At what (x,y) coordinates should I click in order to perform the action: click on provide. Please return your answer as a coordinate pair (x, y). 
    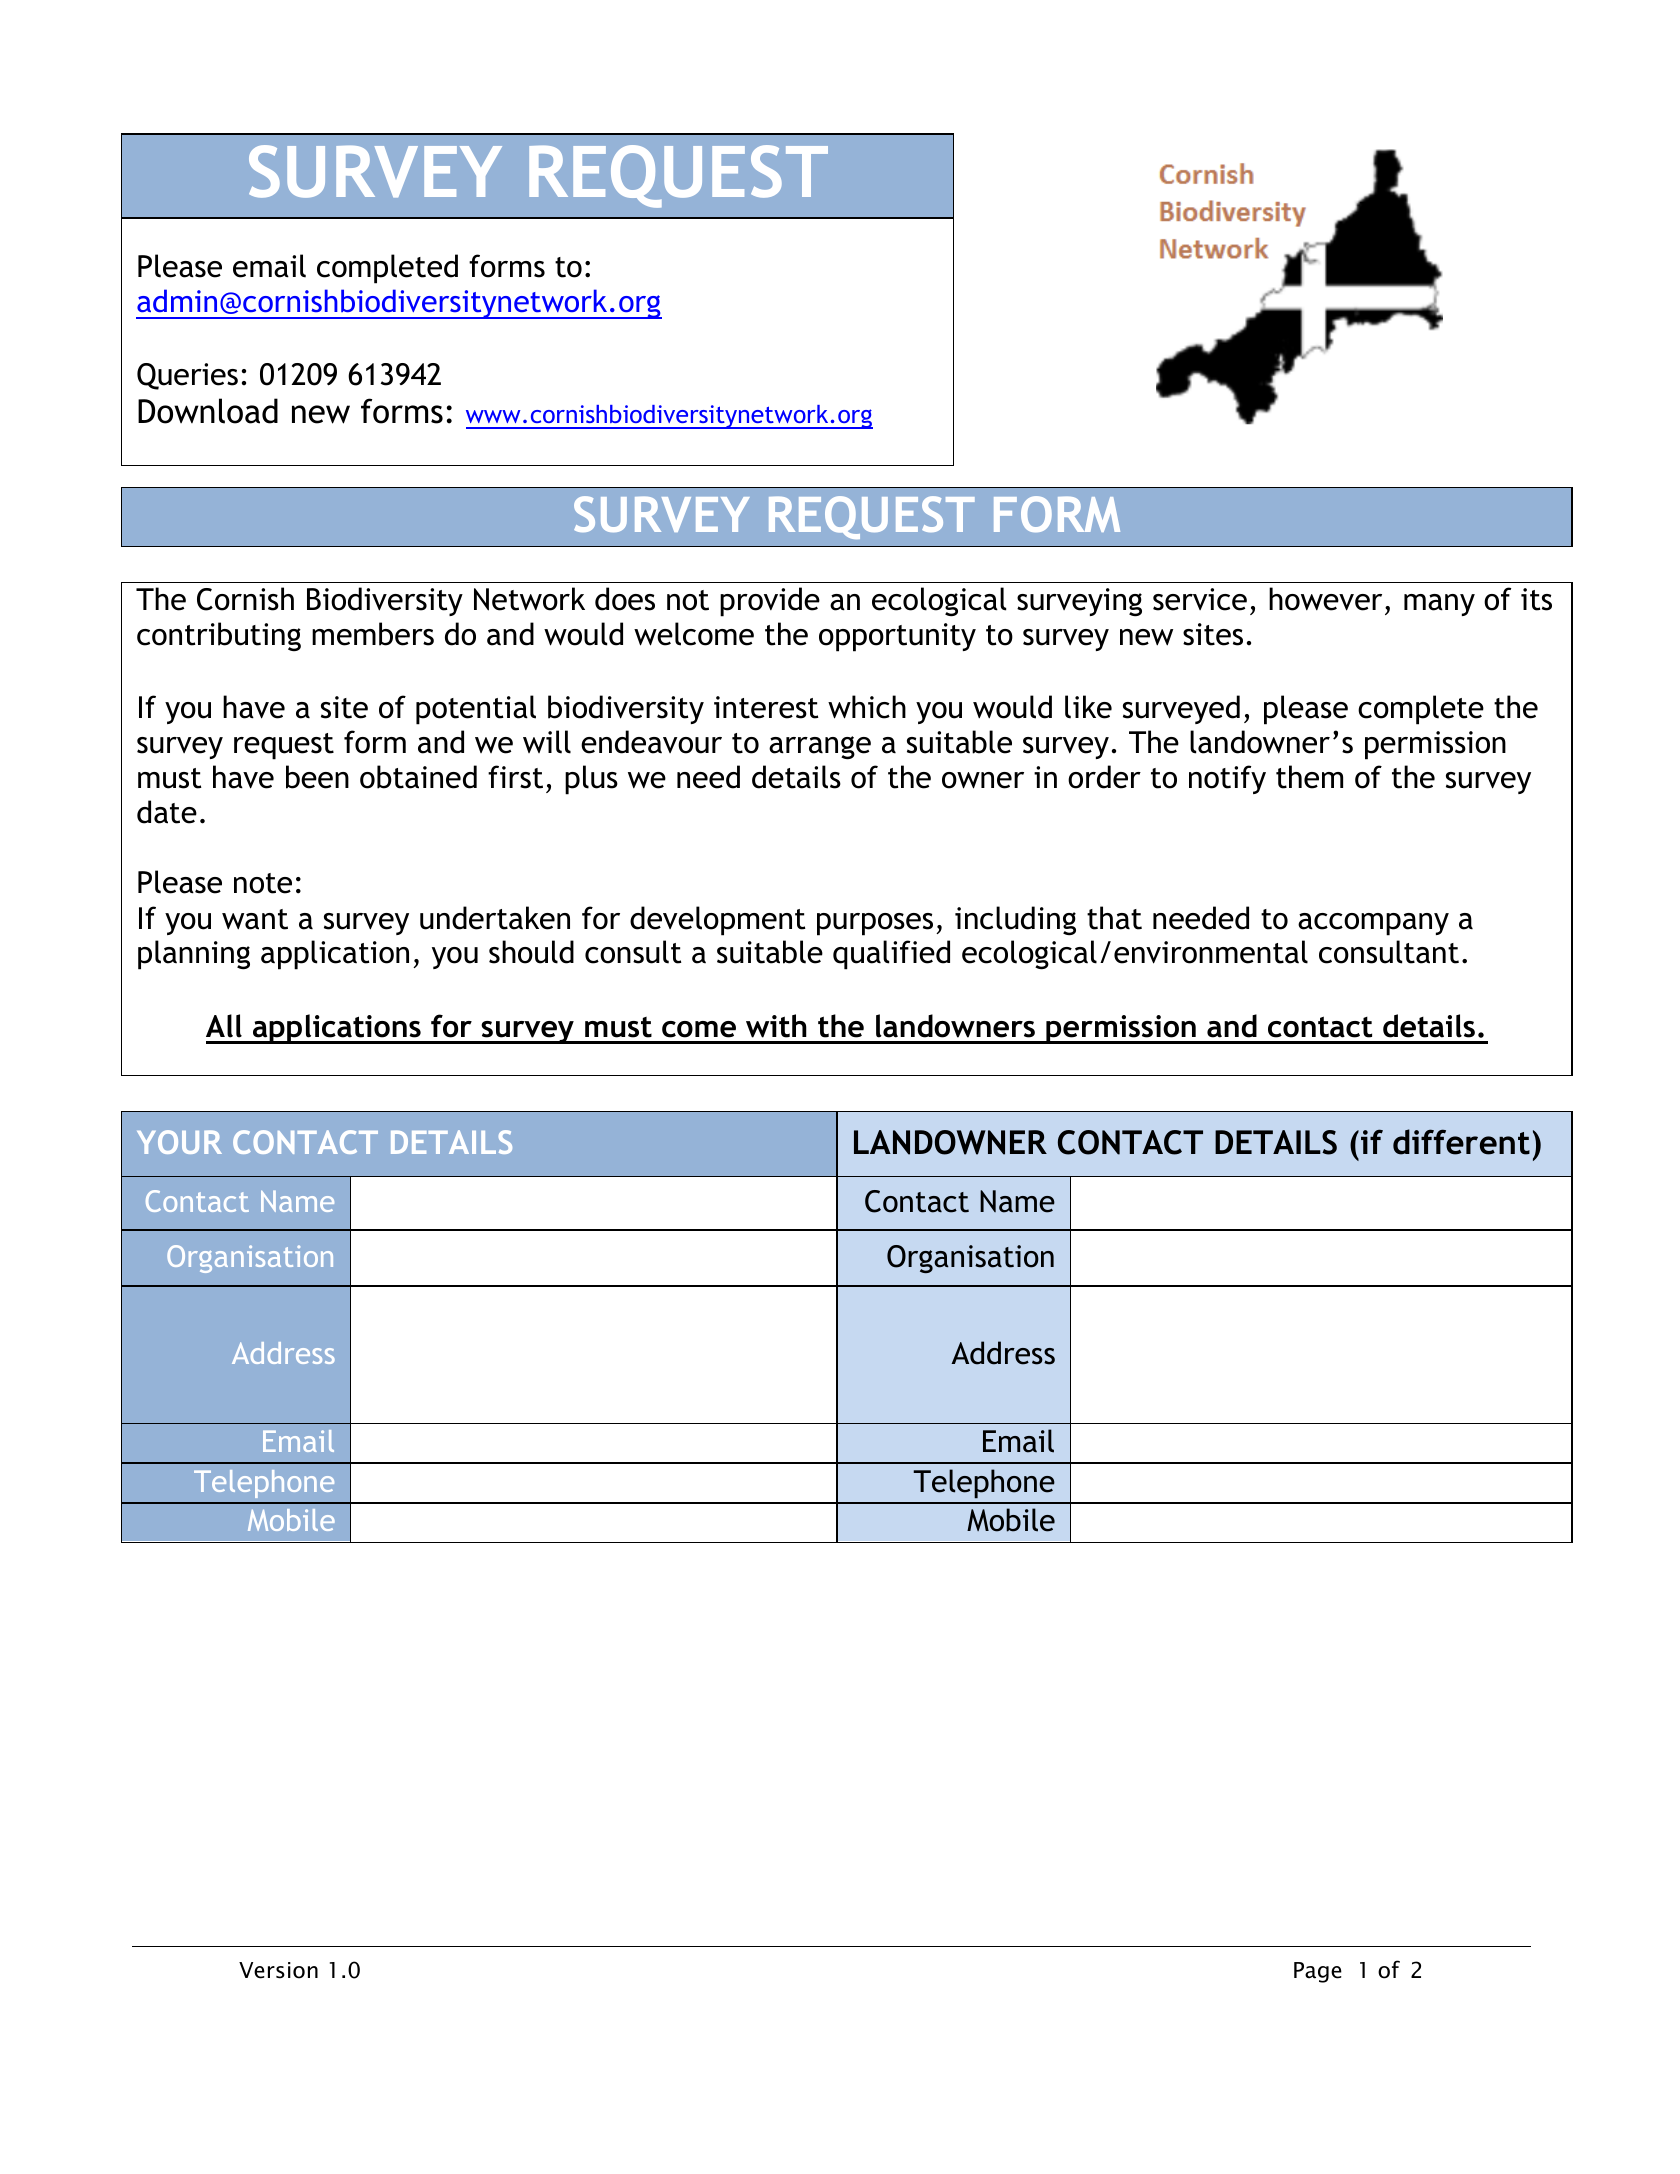
    Looking at the image, I should click on (770, 602).
